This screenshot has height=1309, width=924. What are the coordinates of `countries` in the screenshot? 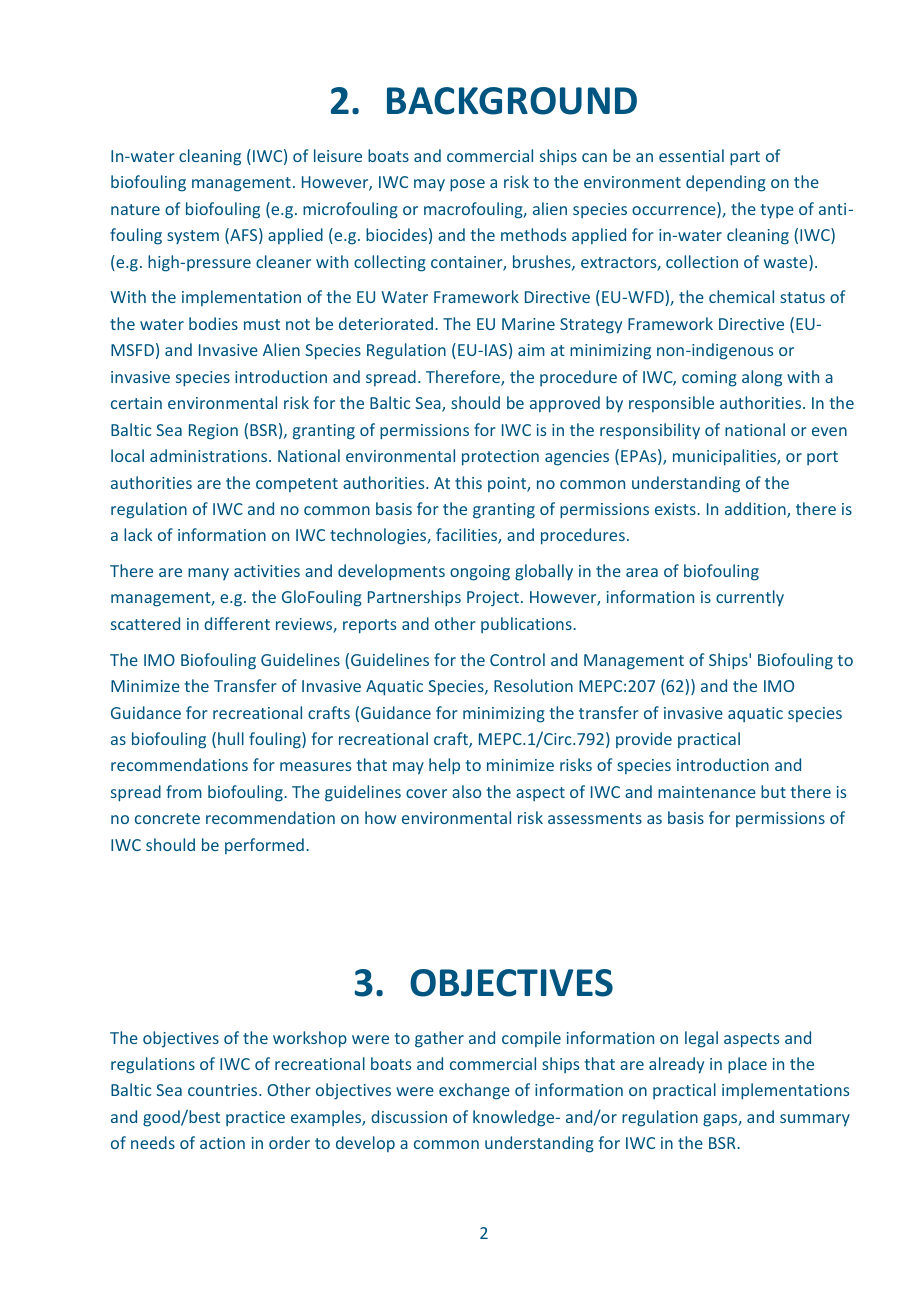 It's located at (224, 1090).
